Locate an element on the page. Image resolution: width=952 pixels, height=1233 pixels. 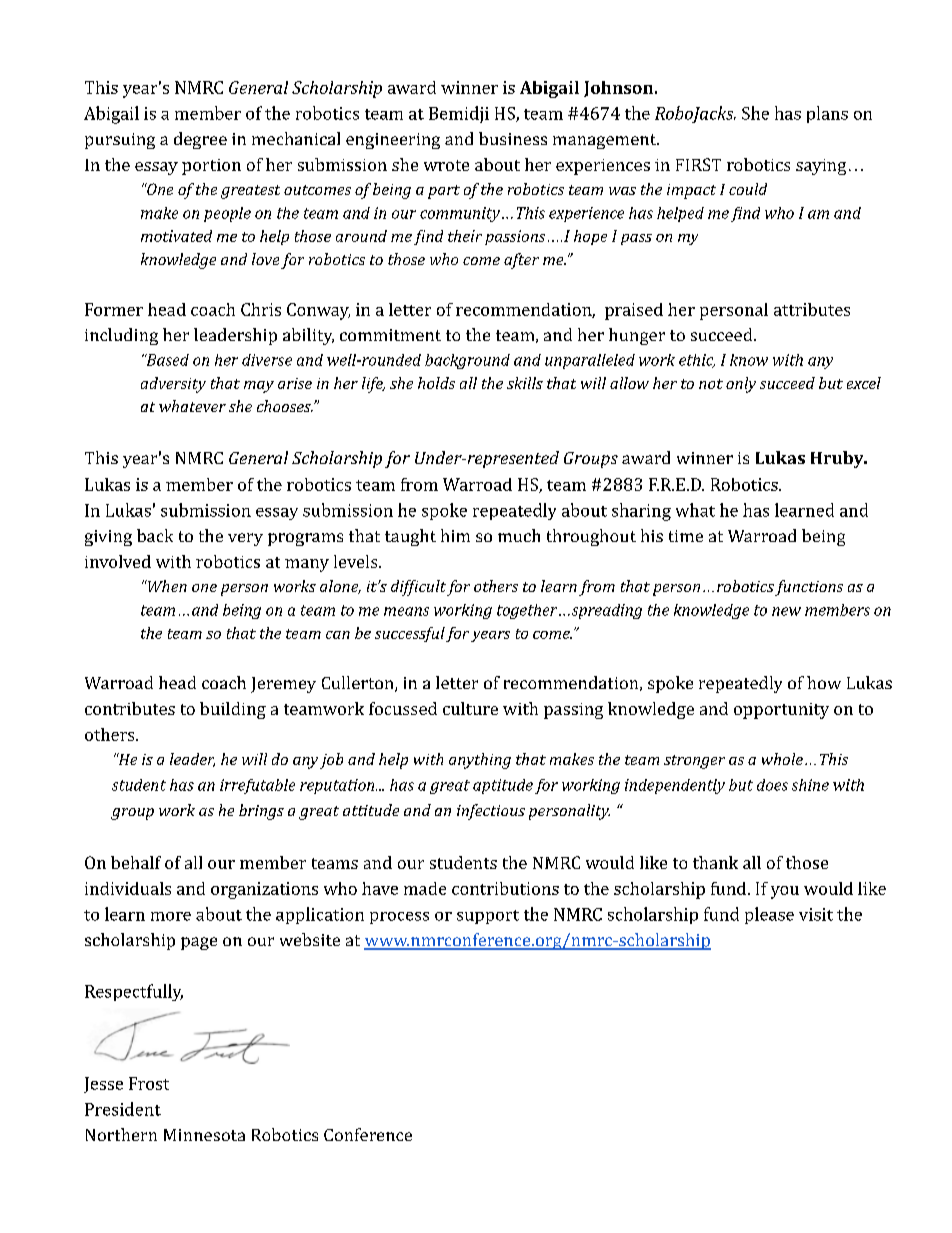
degree is located at coordinates (200, 140).
